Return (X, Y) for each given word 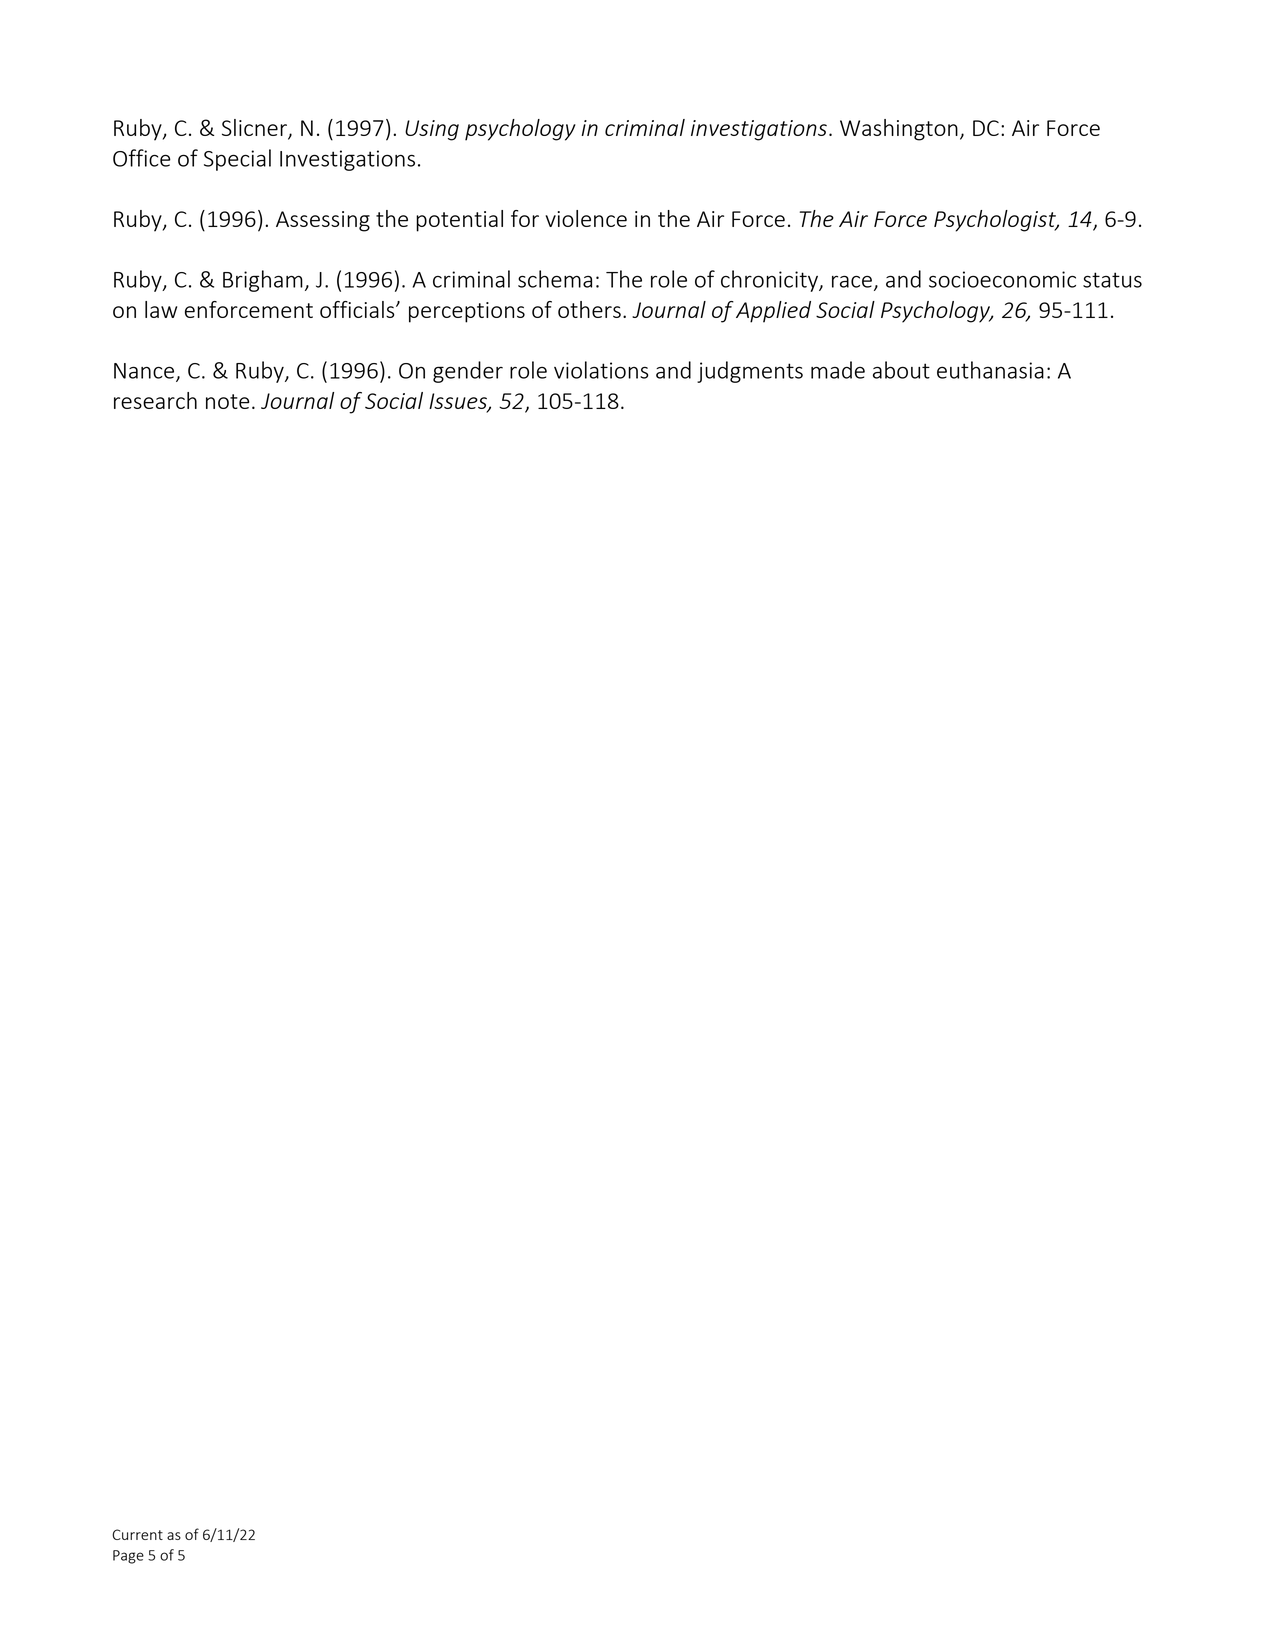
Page (128, 1557)
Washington (899, 130)
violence (586, 218)
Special (237, 160)
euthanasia (990, 370)
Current (137, 1534)
